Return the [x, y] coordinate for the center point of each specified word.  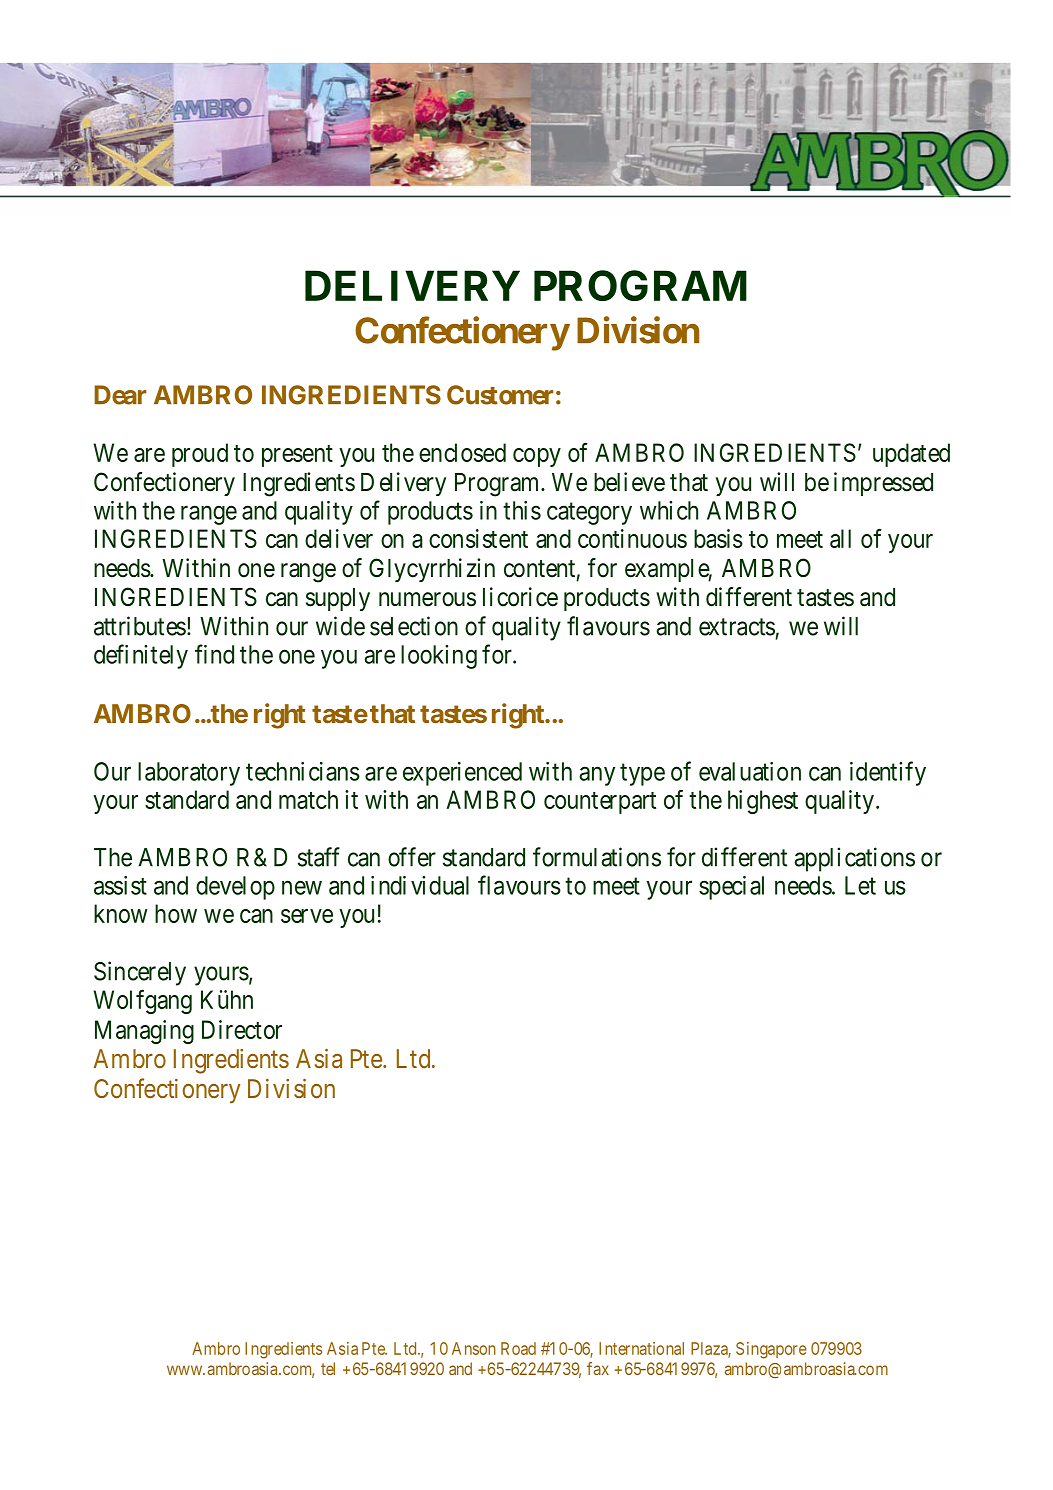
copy [537, 457]
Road [518, 1348]
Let [860, 885]
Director [242, 1029]
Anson [474, 1348]
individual [420, 885]
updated [911, 455]
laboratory [189, 774]
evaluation [750, 771]
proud [200, 455]
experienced [462, 774]
